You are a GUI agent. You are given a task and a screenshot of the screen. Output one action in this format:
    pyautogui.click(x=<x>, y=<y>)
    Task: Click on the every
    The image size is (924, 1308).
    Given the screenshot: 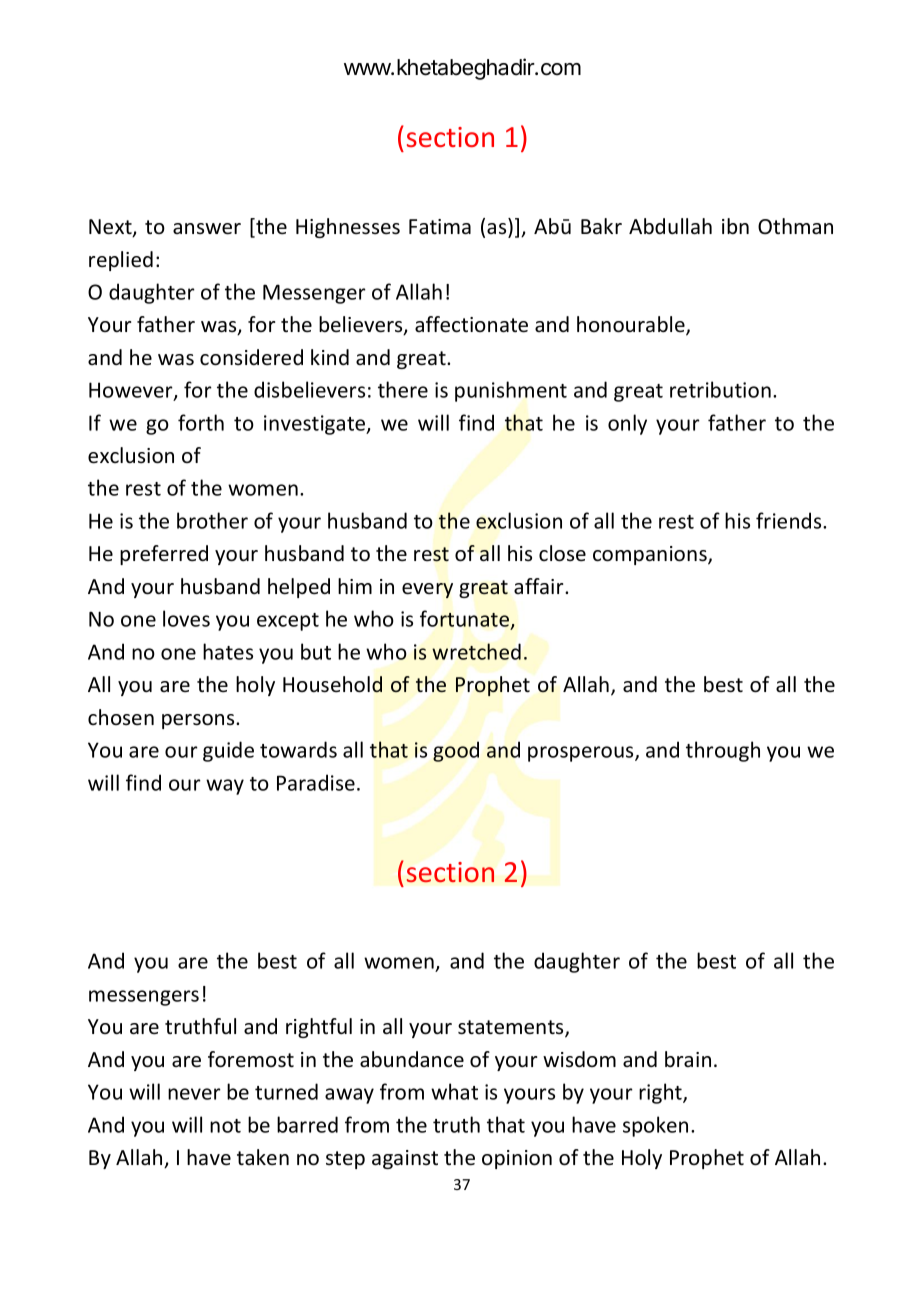 What is the action you would take?
    pyautogui.click(x=427, y=590)
